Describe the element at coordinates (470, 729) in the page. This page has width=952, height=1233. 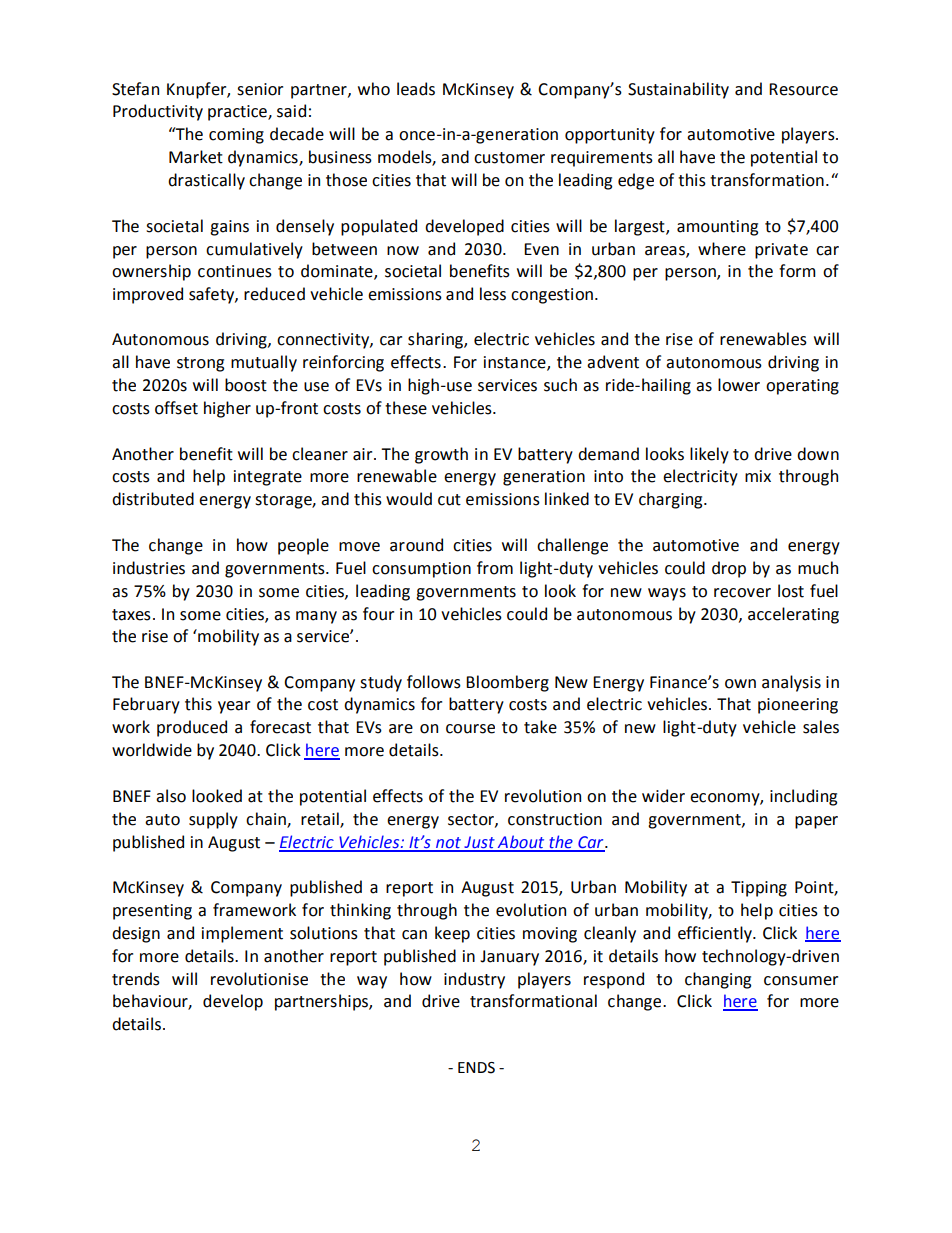
I see `course` at that location.
